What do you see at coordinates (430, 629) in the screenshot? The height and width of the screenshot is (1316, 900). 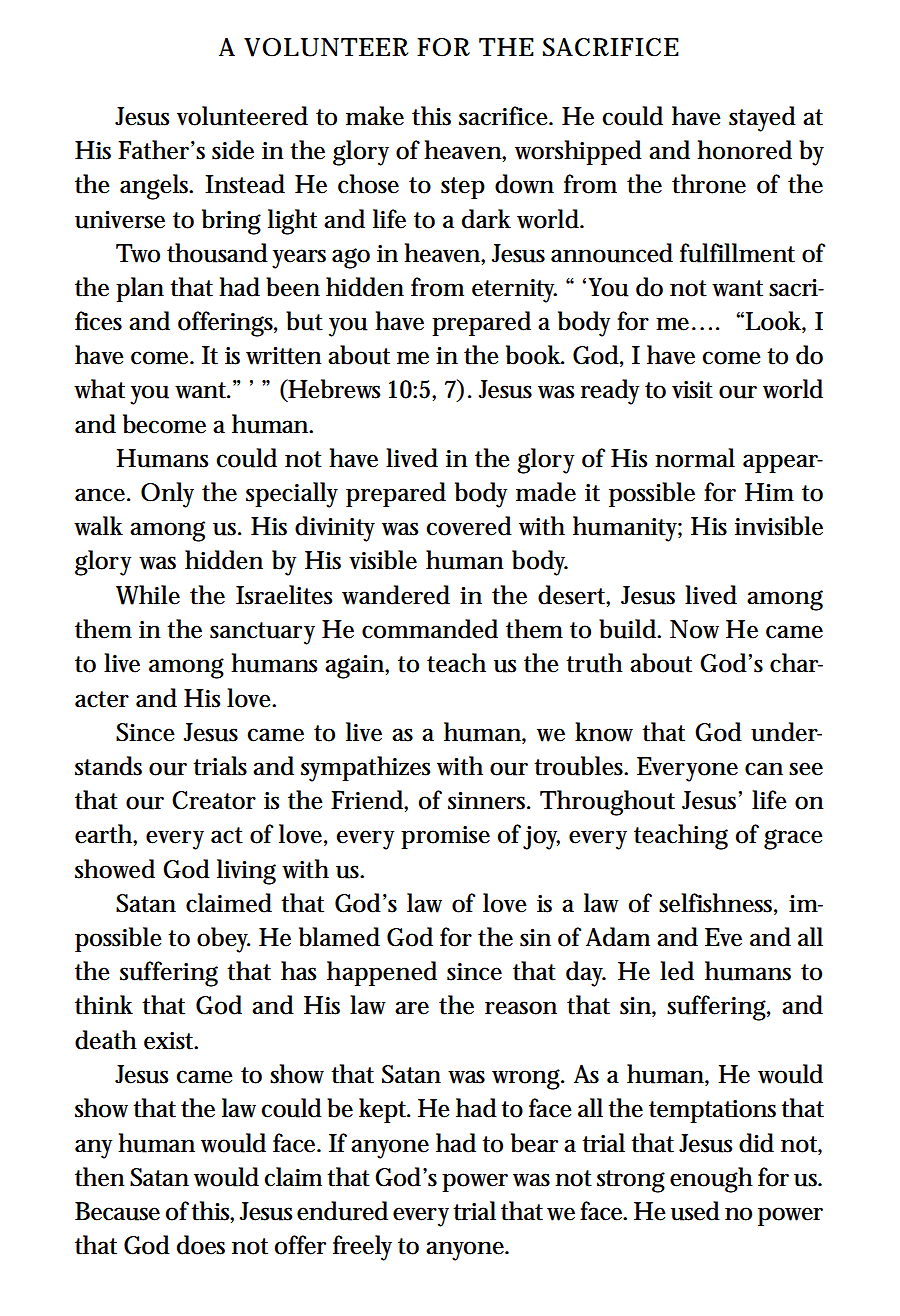 I see `commanded` at bounding box center [430, 629].
